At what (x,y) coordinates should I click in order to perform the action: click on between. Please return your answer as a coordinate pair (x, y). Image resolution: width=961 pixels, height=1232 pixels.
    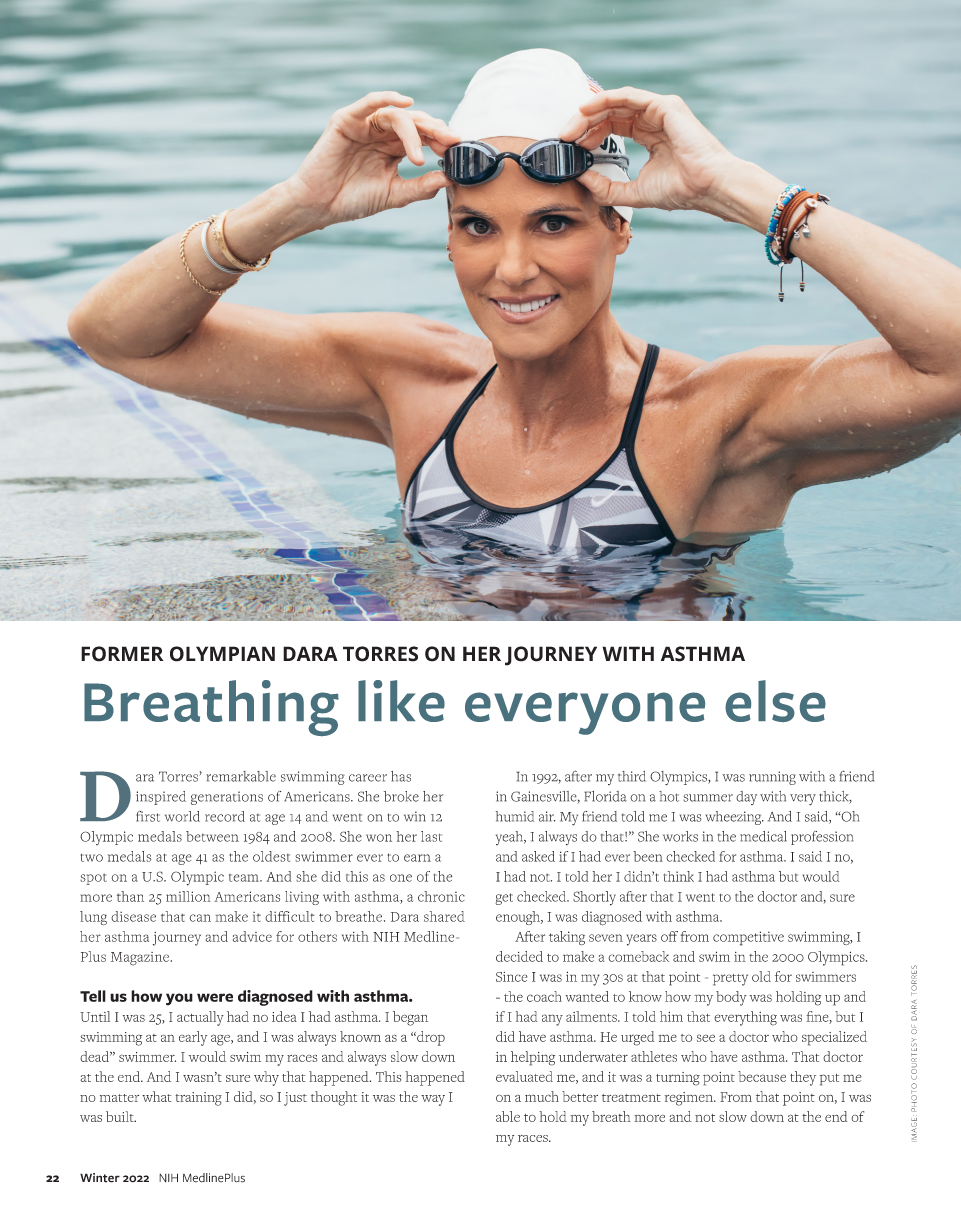
    Looking at the image, I should click on (212, 836).
